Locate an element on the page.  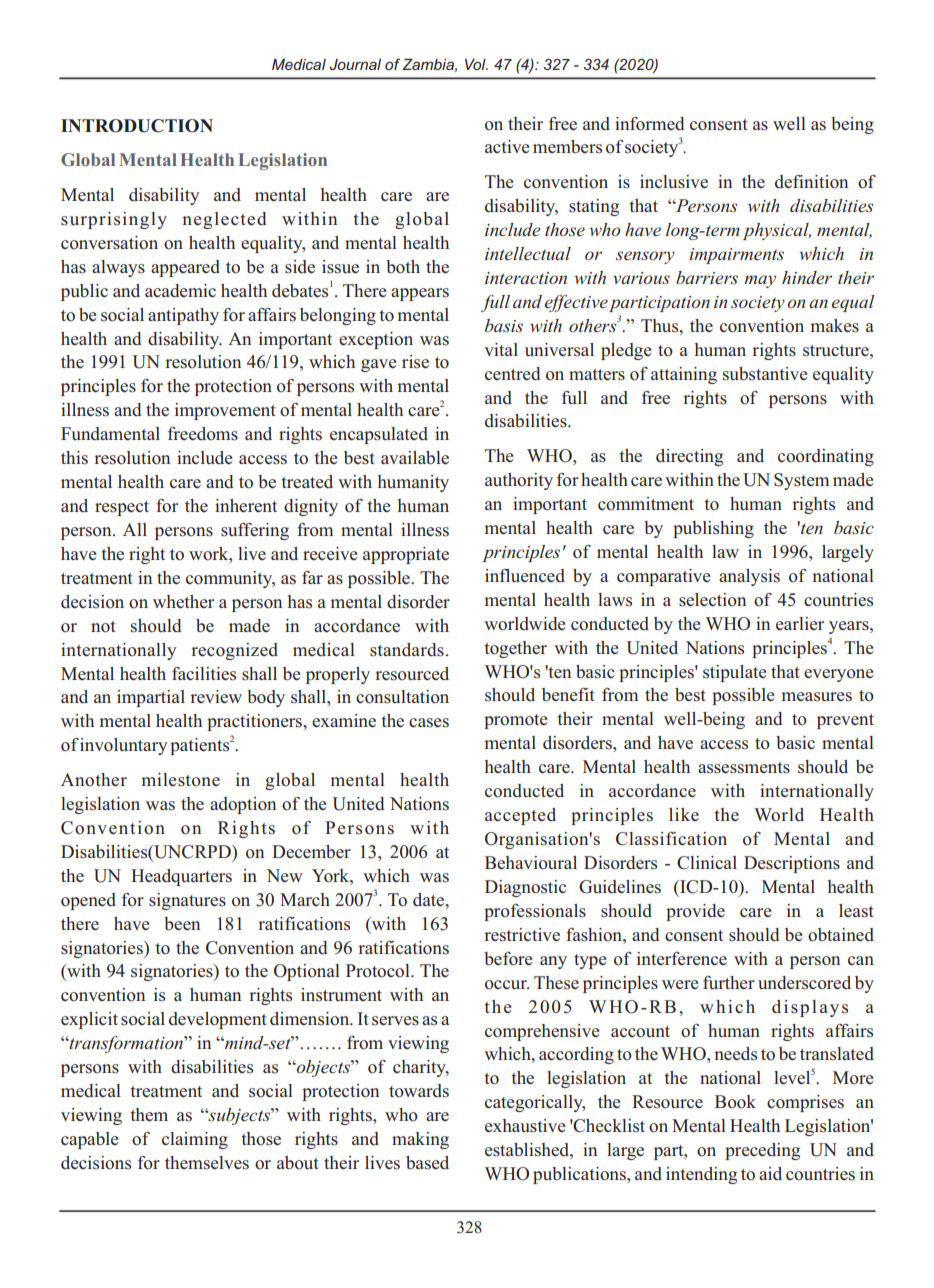
making is located at coordinates (420, 1140).
